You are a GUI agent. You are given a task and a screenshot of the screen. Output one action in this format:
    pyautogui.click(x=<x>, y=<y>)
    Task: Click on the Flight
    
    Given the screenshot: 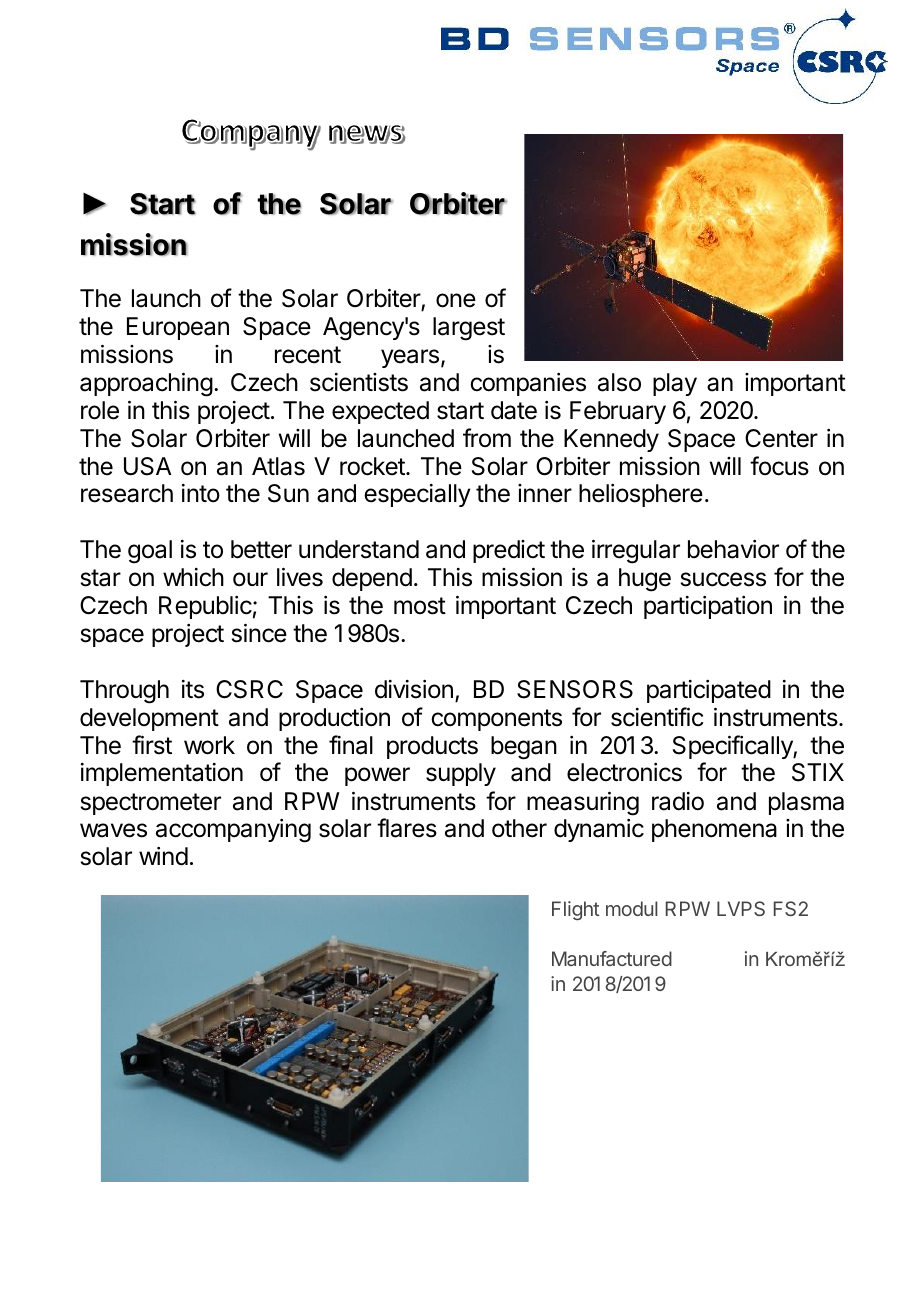 What is the action you would take?
    pyautogui.click(x=575, y=910)
